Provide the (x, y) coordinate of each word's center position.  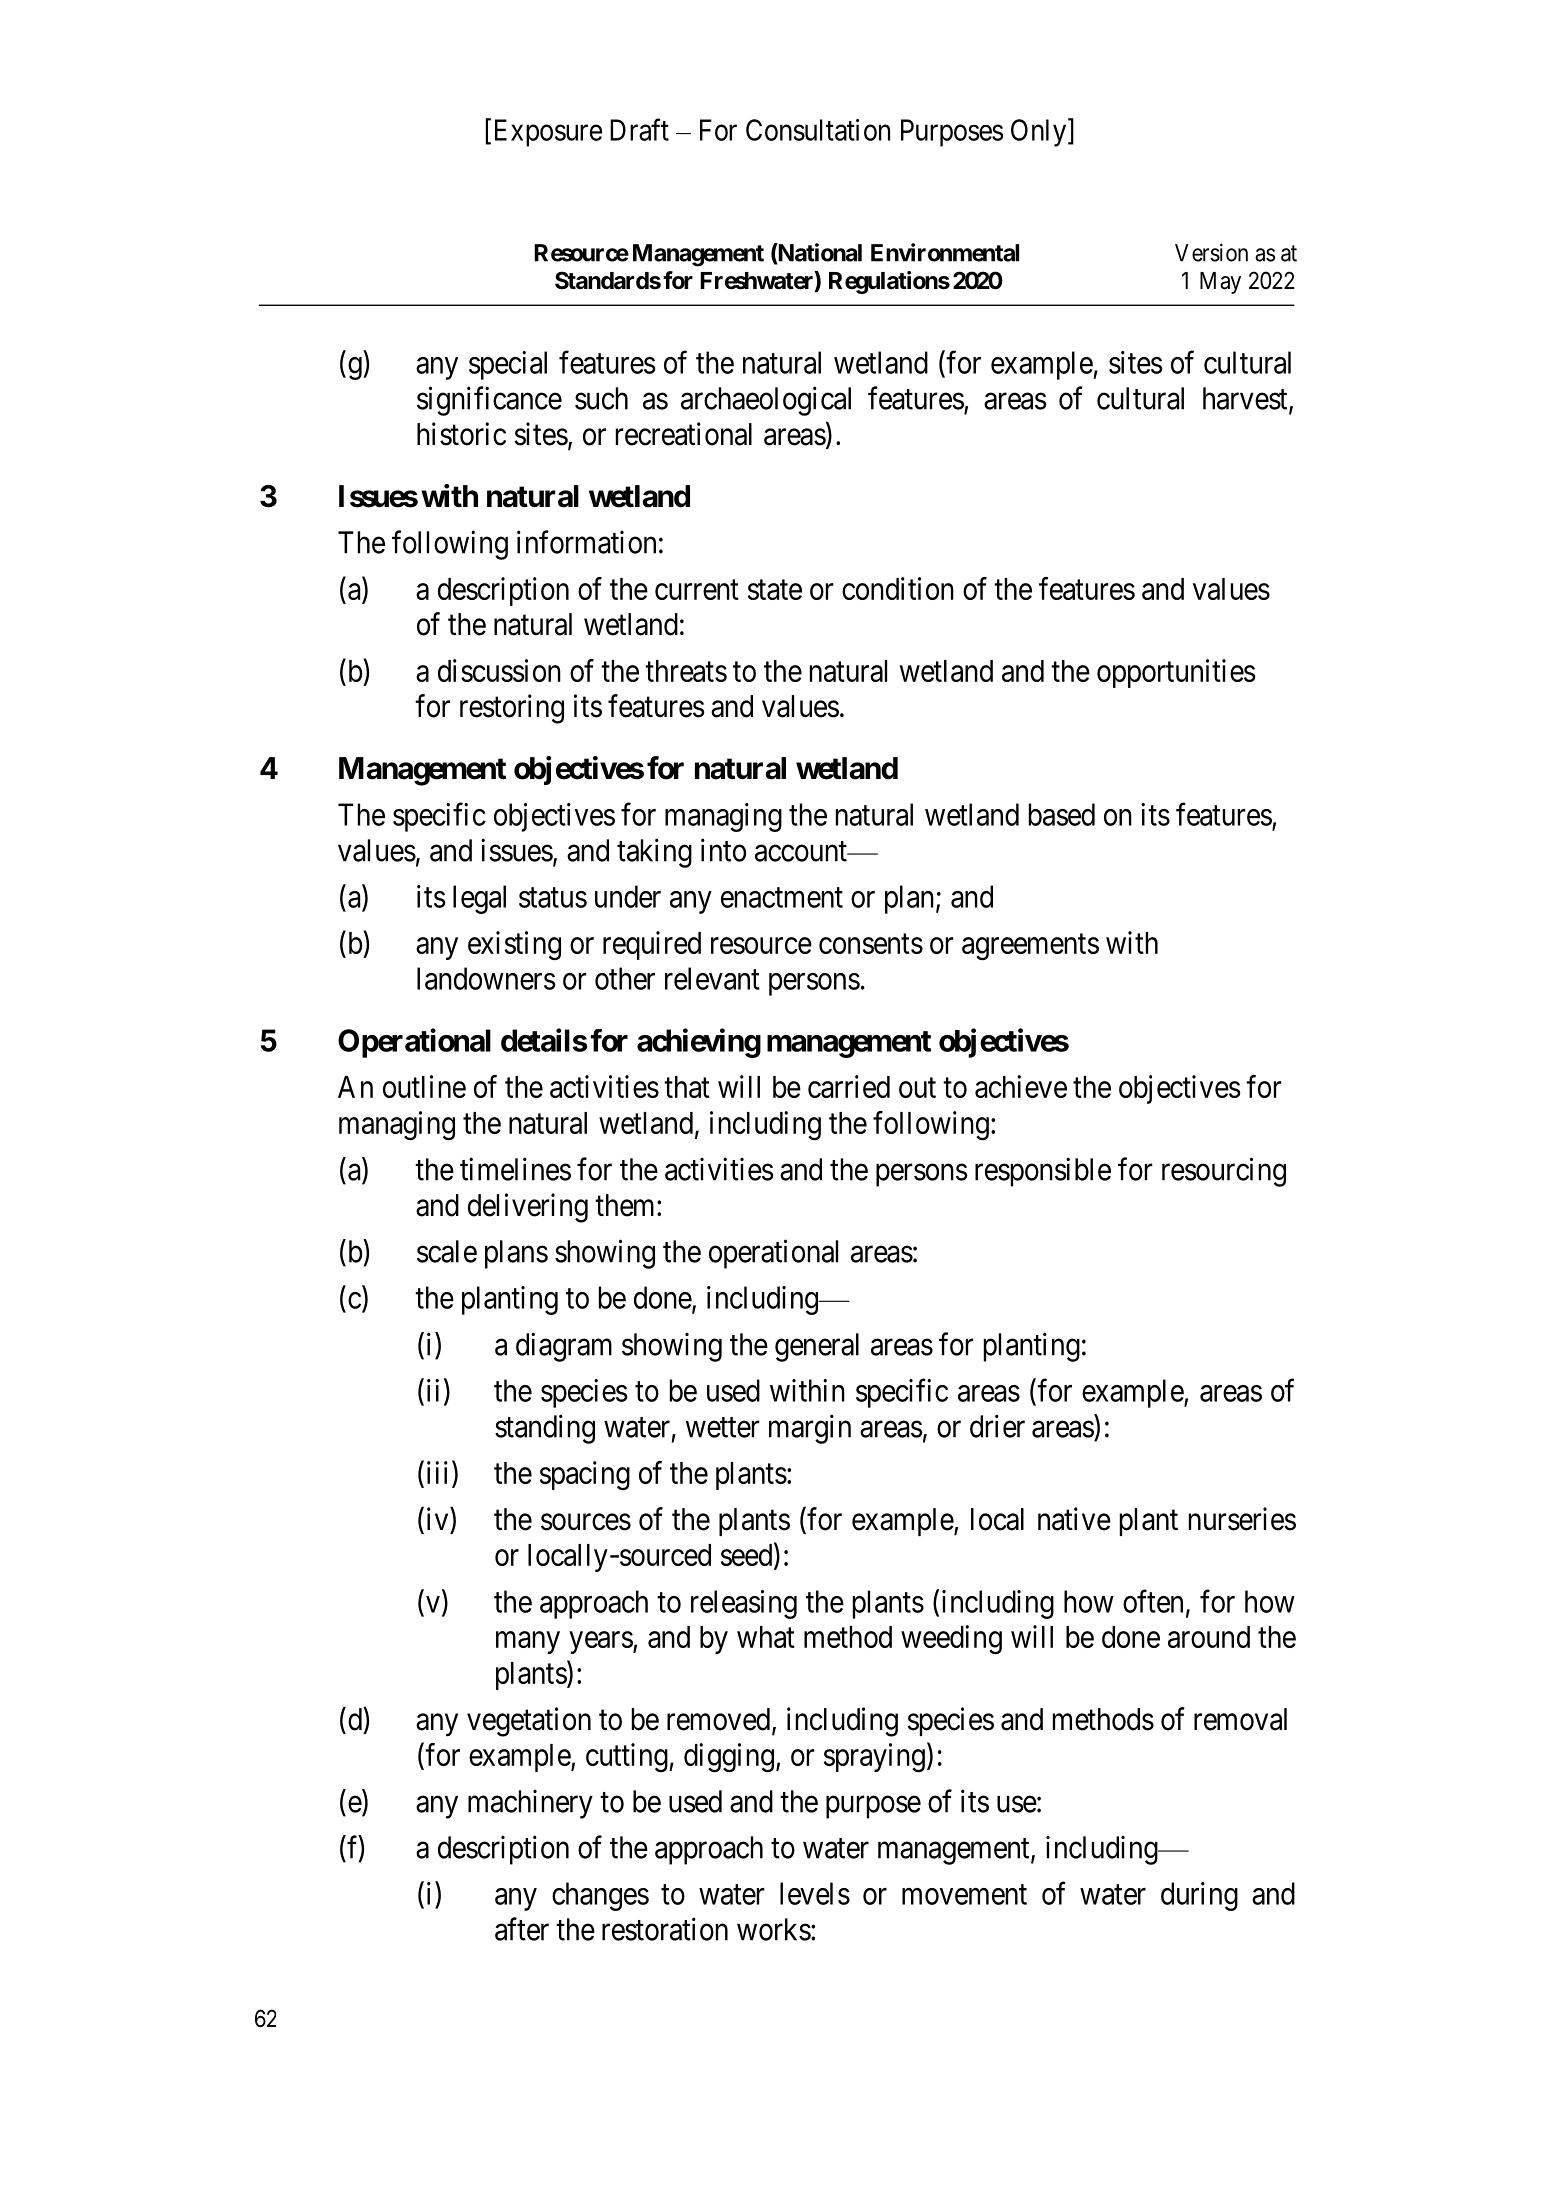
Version (1211, 252)
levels (815, 1893)
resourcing (1224, 1172)
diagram (564, 1347)
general (817, 1347)
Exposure (548, 133)
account (802, 851)
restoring (512, 709)
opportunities (1176, 673)
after (522, 1929)
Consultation (818, 130)
